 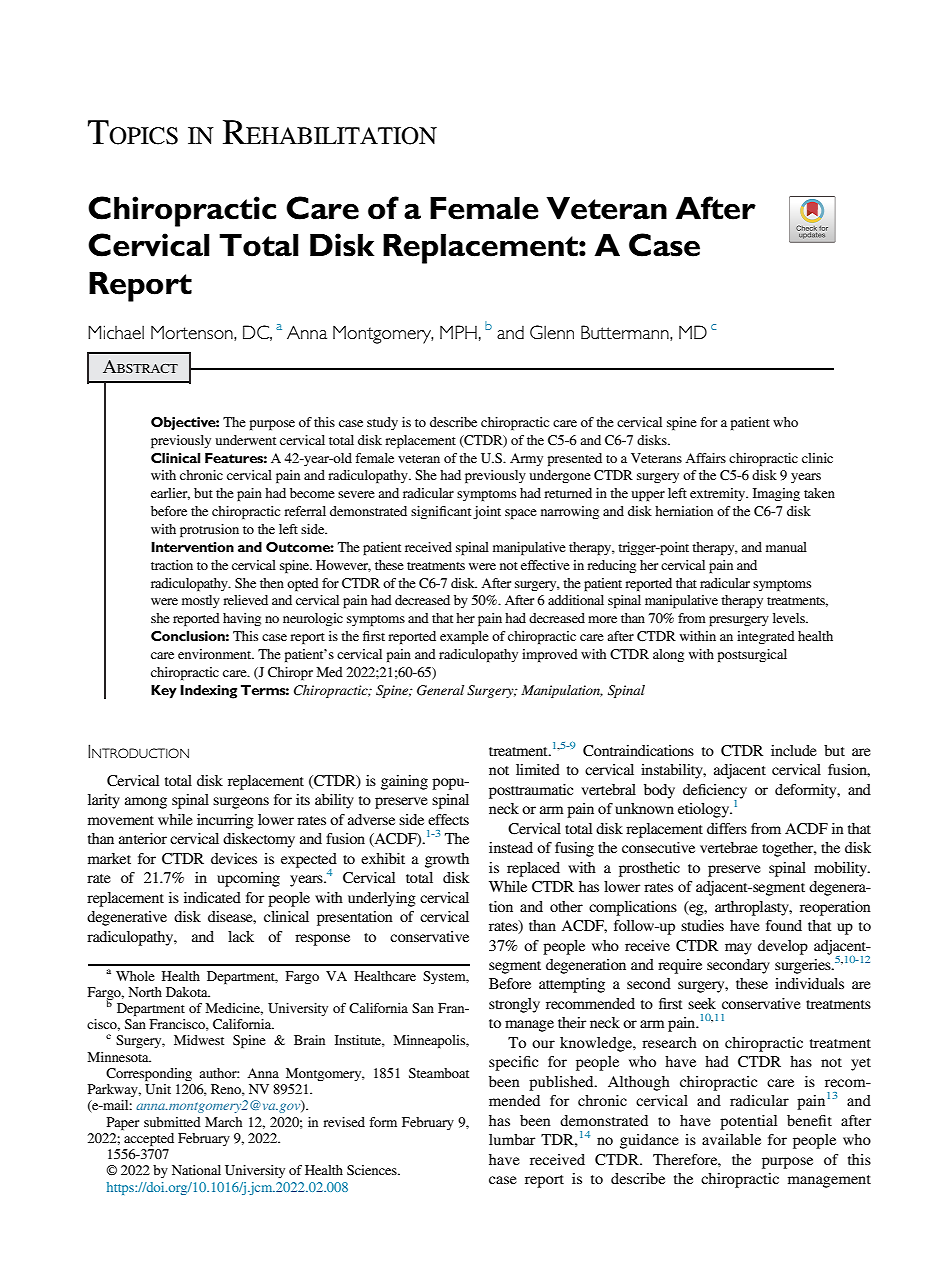 I want to click on March, so click(x=223, y=1122).
